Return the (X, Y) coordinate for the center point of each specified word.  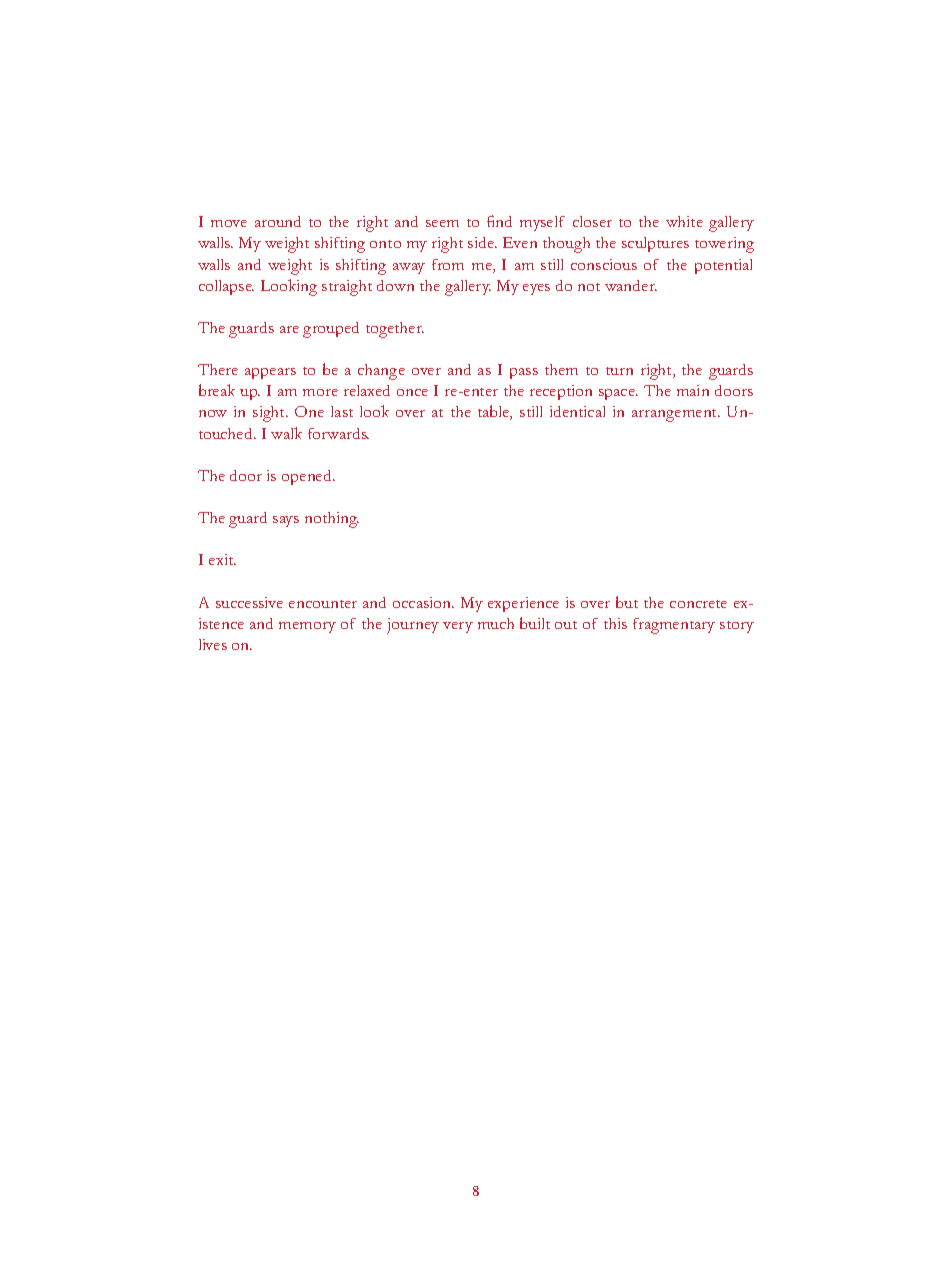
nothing (332, 520)
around (278, 221)
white (684, 221)
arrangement (676, 415)
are (289, 329)
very (458, 627)
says (286, 521)
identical (577, 411)
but (627, 602)
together (395, 330)
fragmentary (674, 626)
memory (307, 627)
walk (286, 433)
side (482, 242)
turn (619, 371)
